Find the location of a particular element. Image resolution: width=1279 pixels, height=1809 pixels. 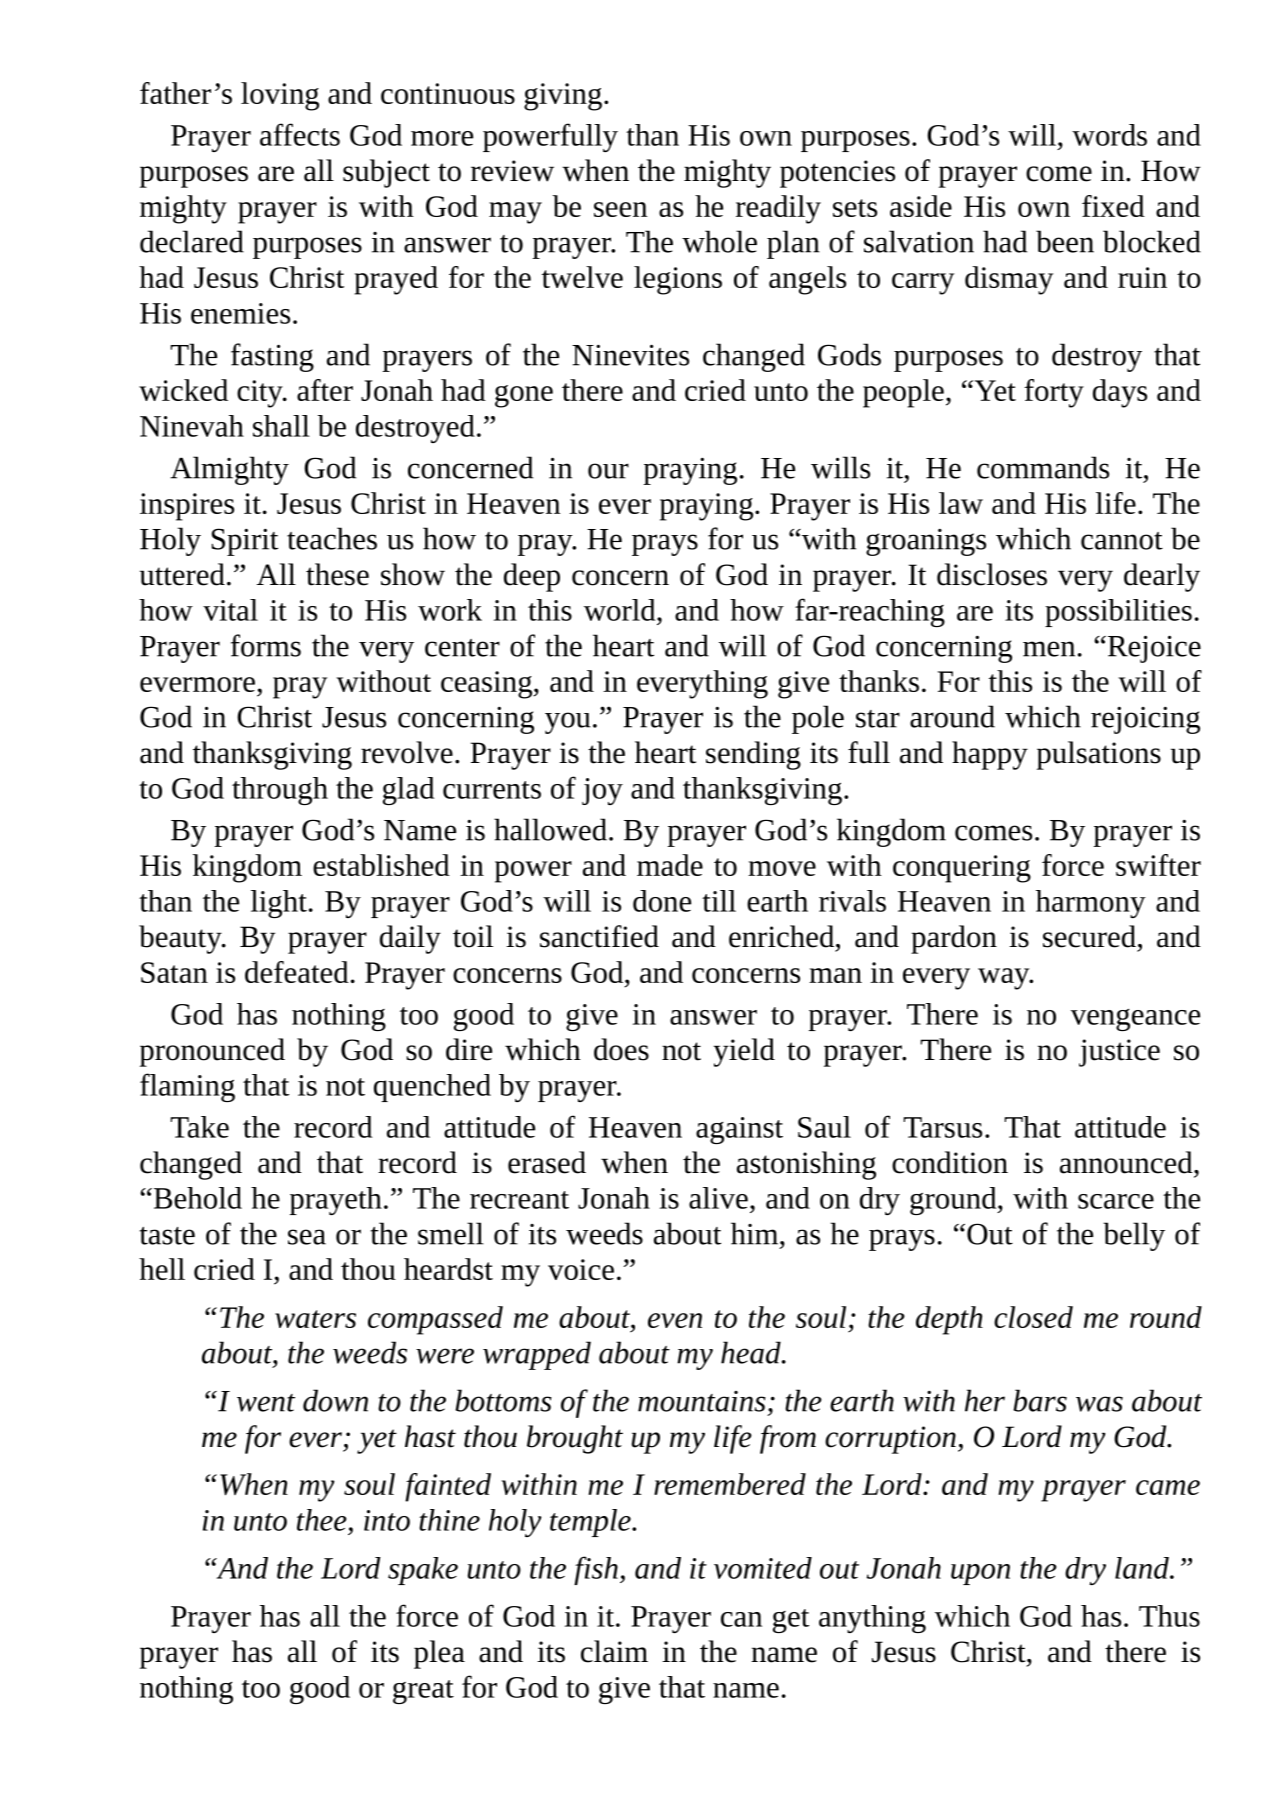

great is located at coordinates (423, 1692).
